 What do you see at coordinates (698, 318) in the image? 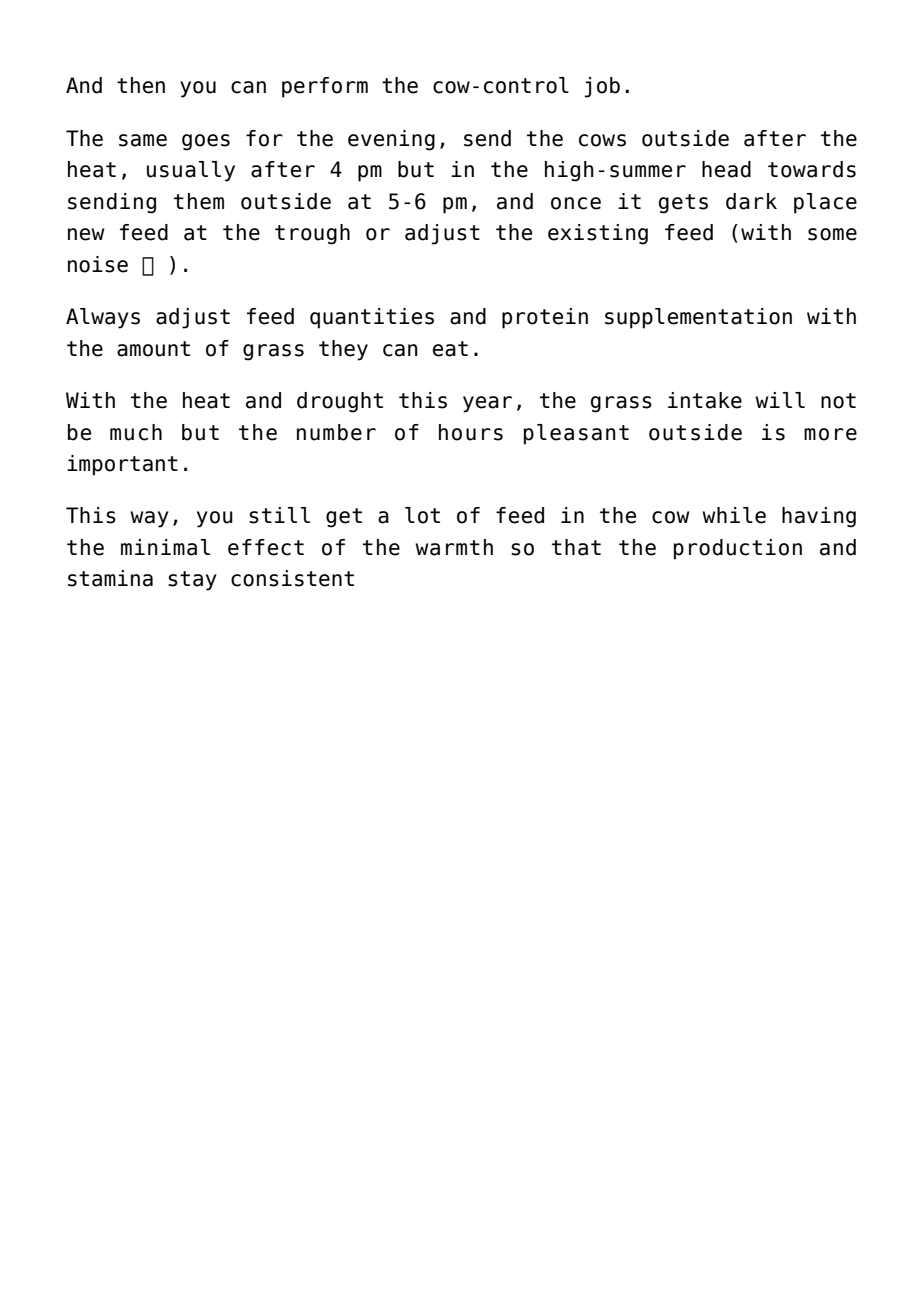
I see `supplementation` at bounding box center [698, 318].
